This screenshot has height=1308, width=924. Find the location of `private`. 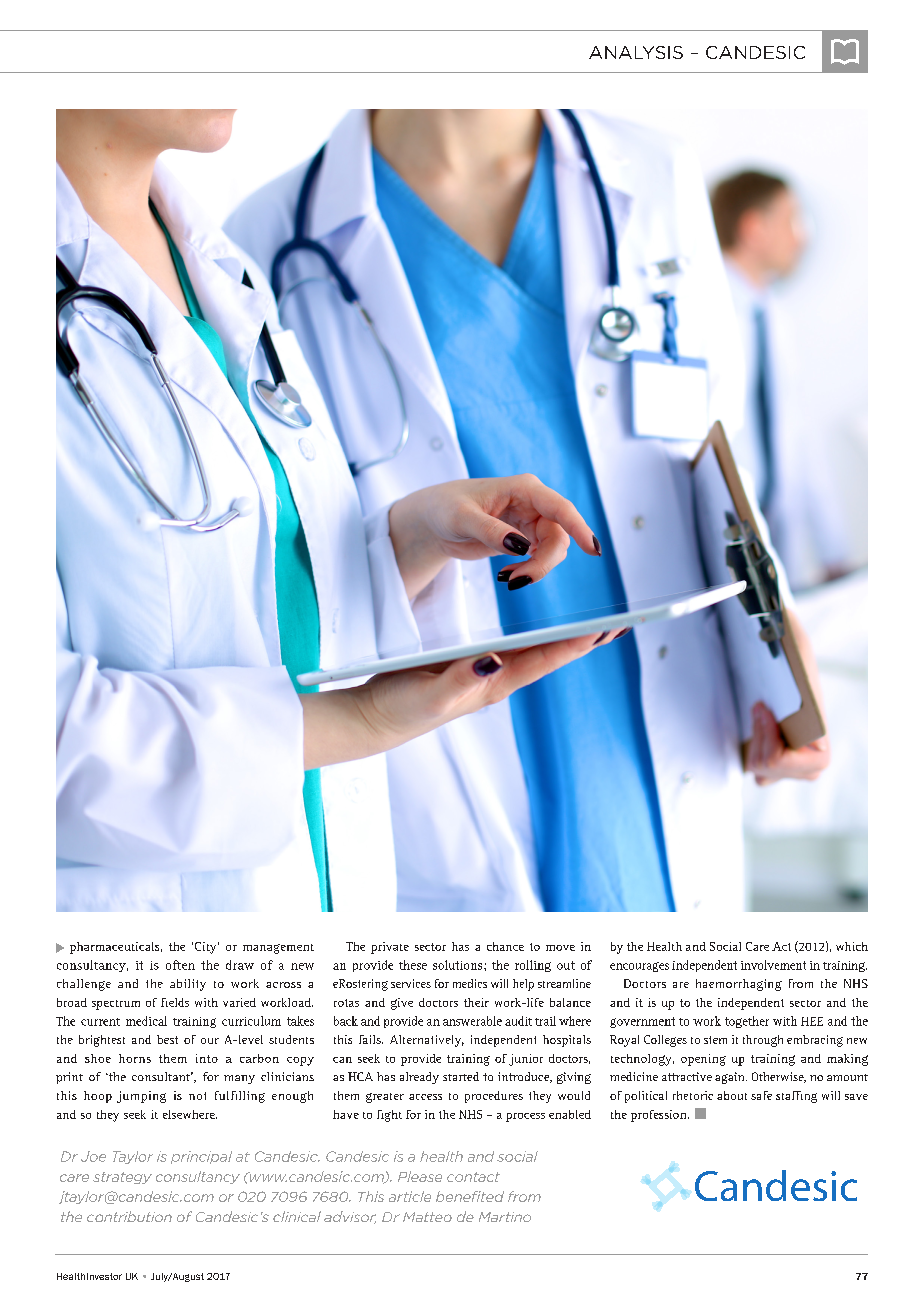

private is located at coordinates (390, 948).
